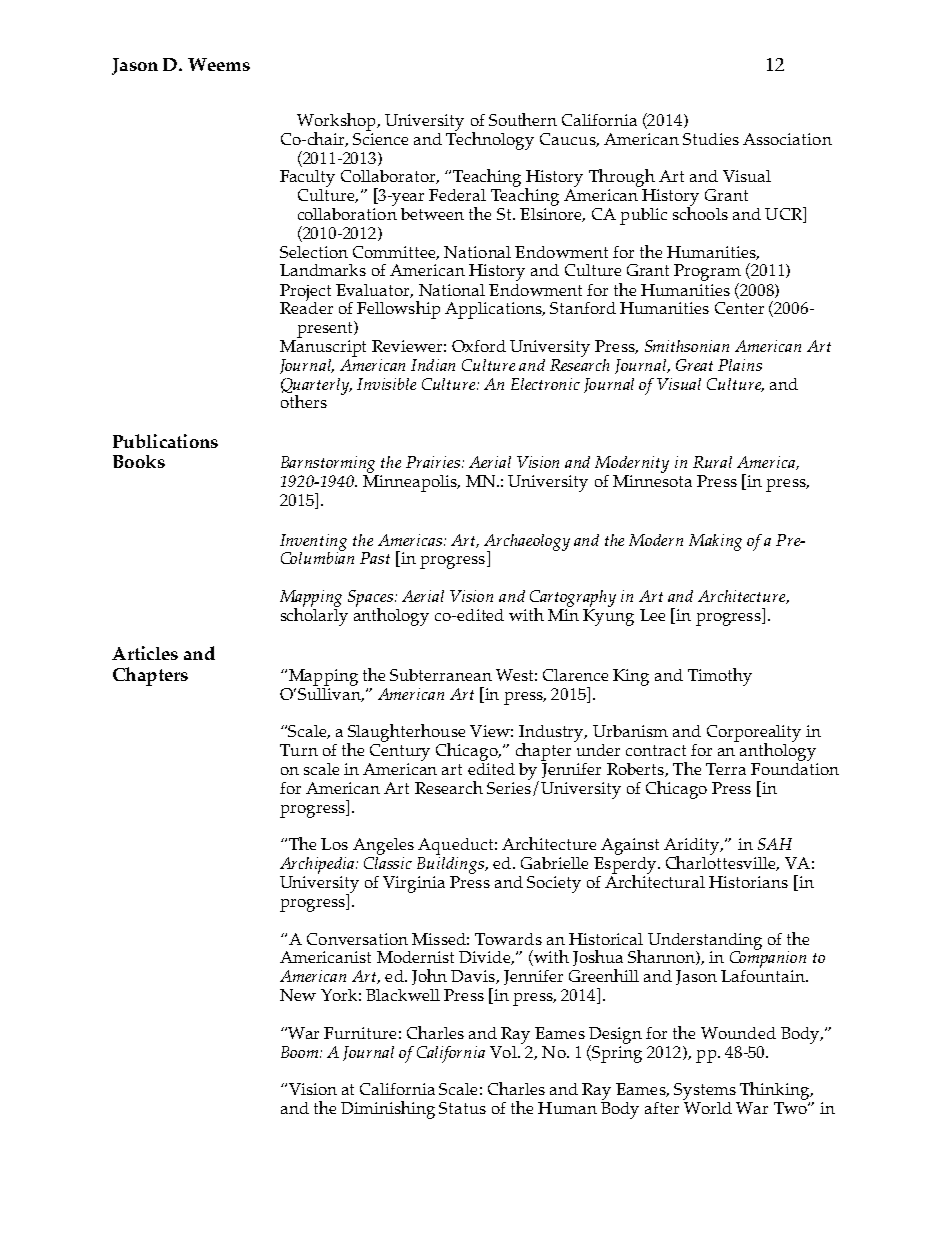 Image resolution: width=952 pixels, height=1233 pixels. I want to click on Spaces, so click(372, 599).
